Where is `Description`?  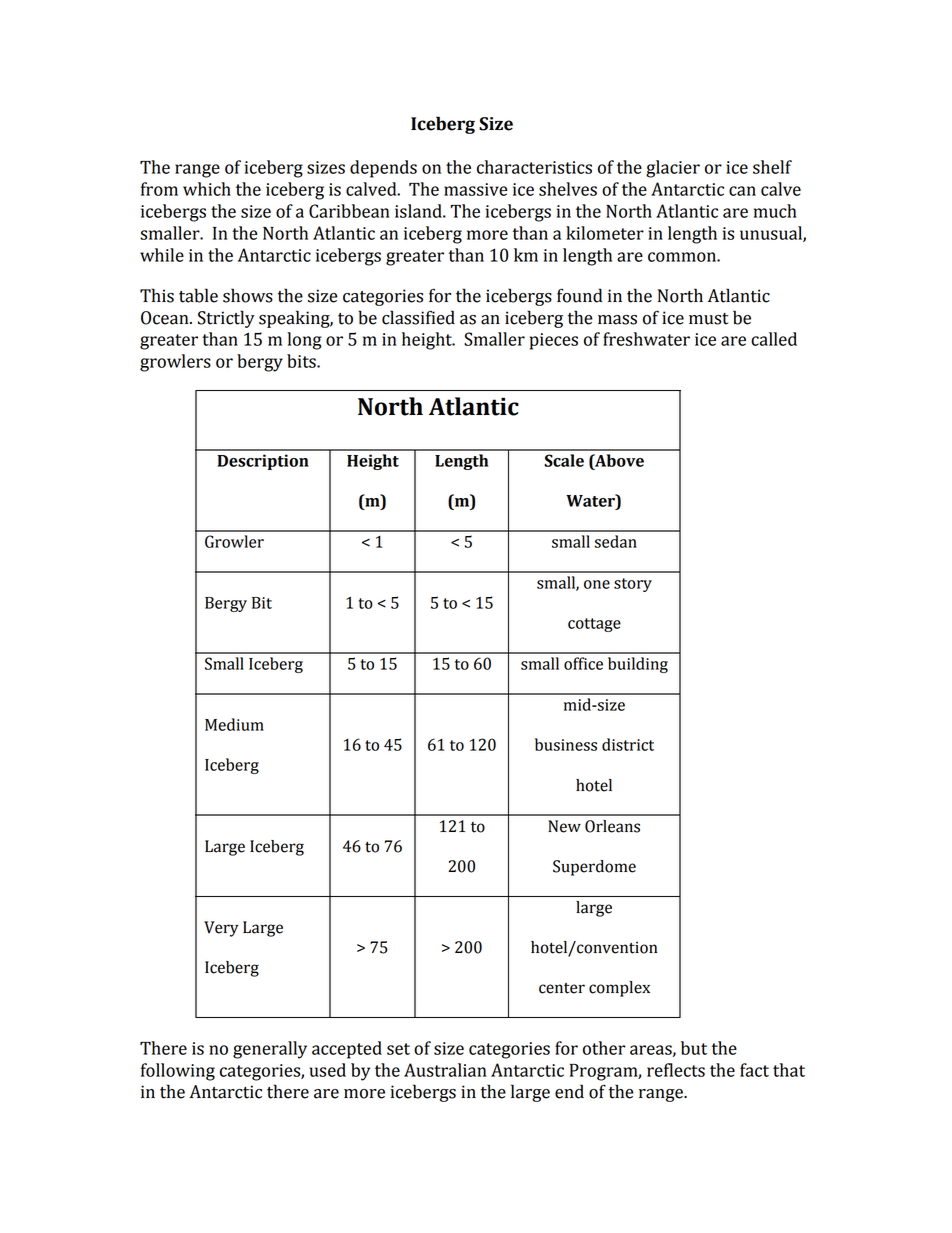
Description is located at coordinates (263, 462).
